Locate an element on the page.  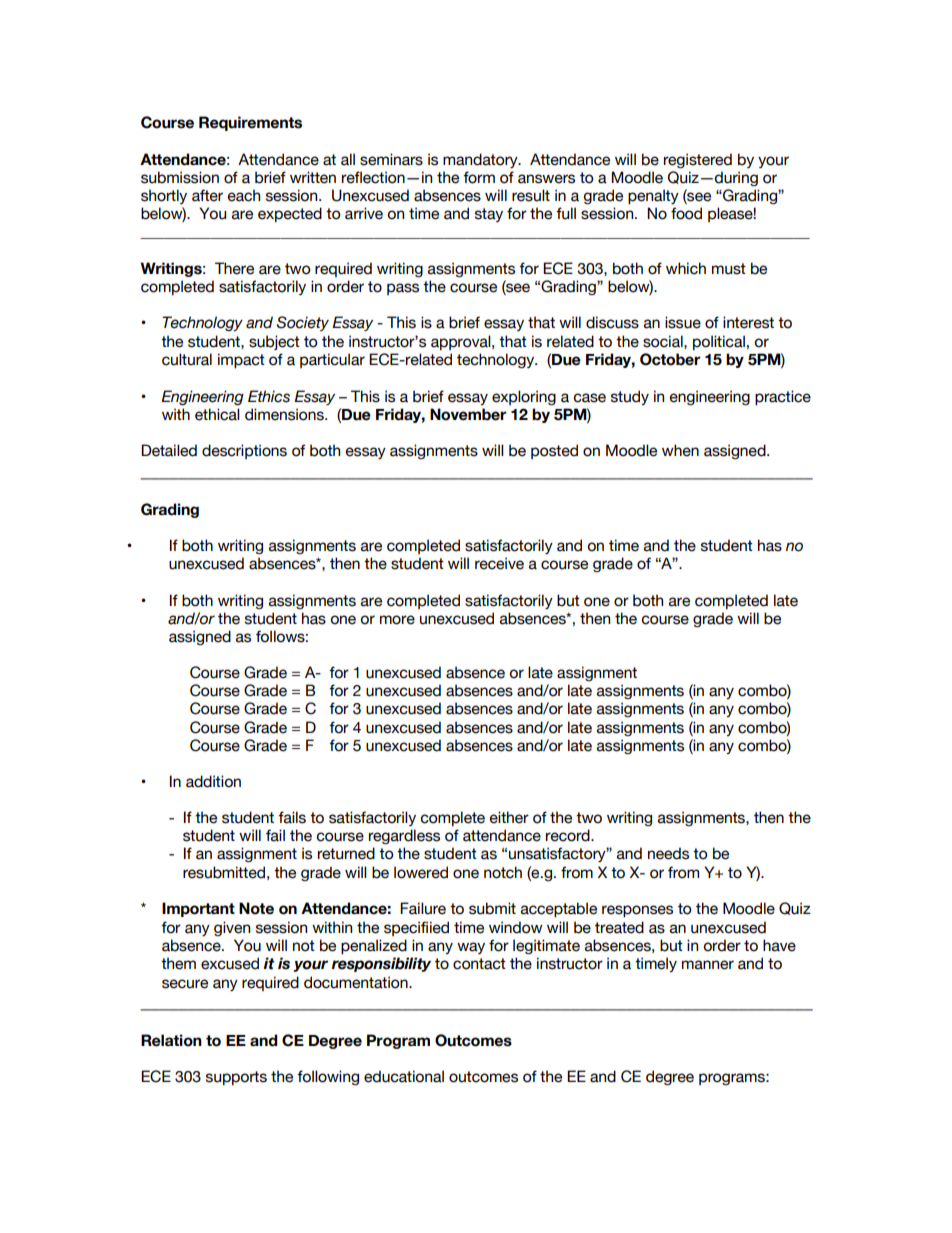
either is located at coordinates (509, 817).
